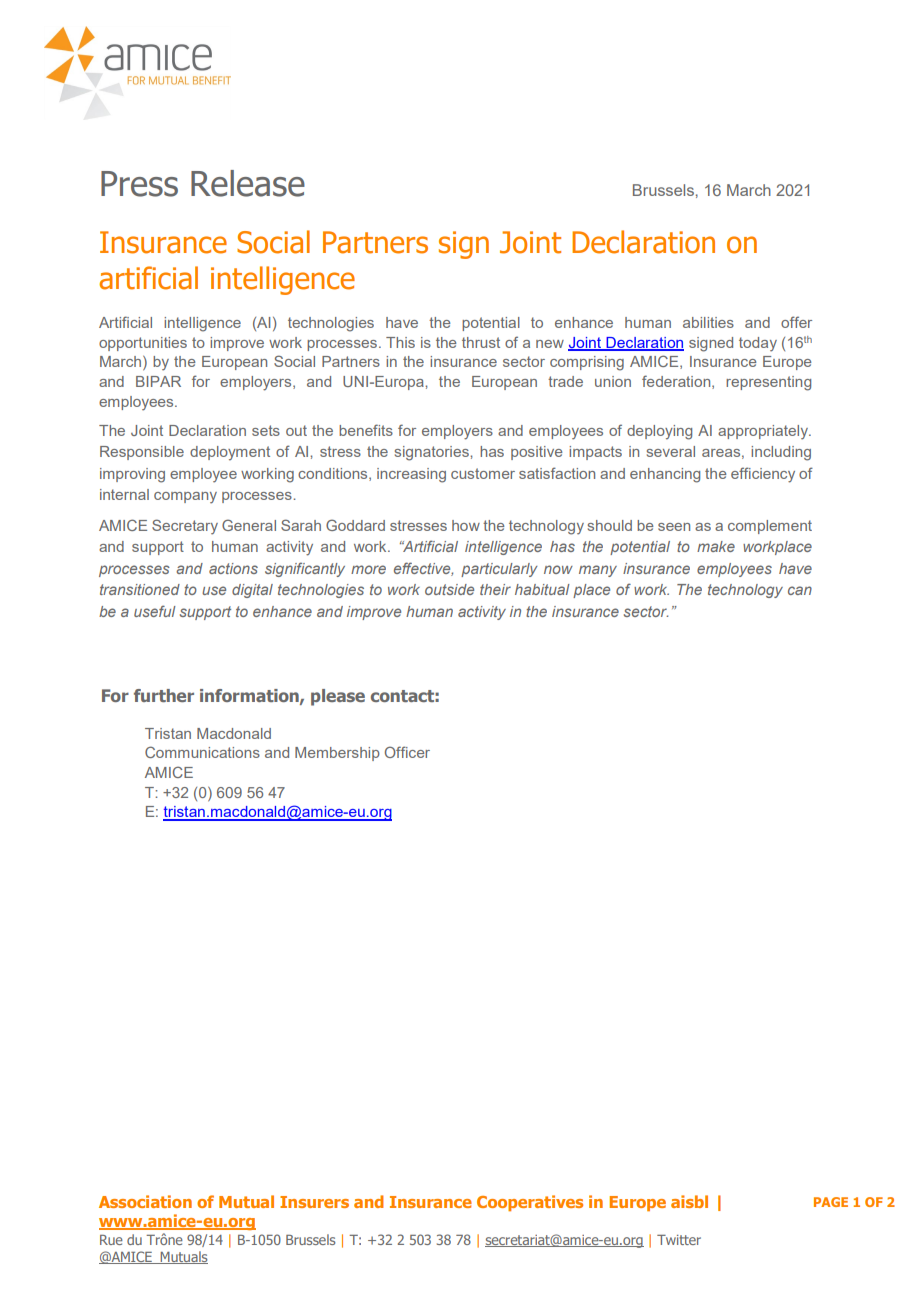  Describe the element at coordinates (248, 183) in the image. I see `Release` at that location.
